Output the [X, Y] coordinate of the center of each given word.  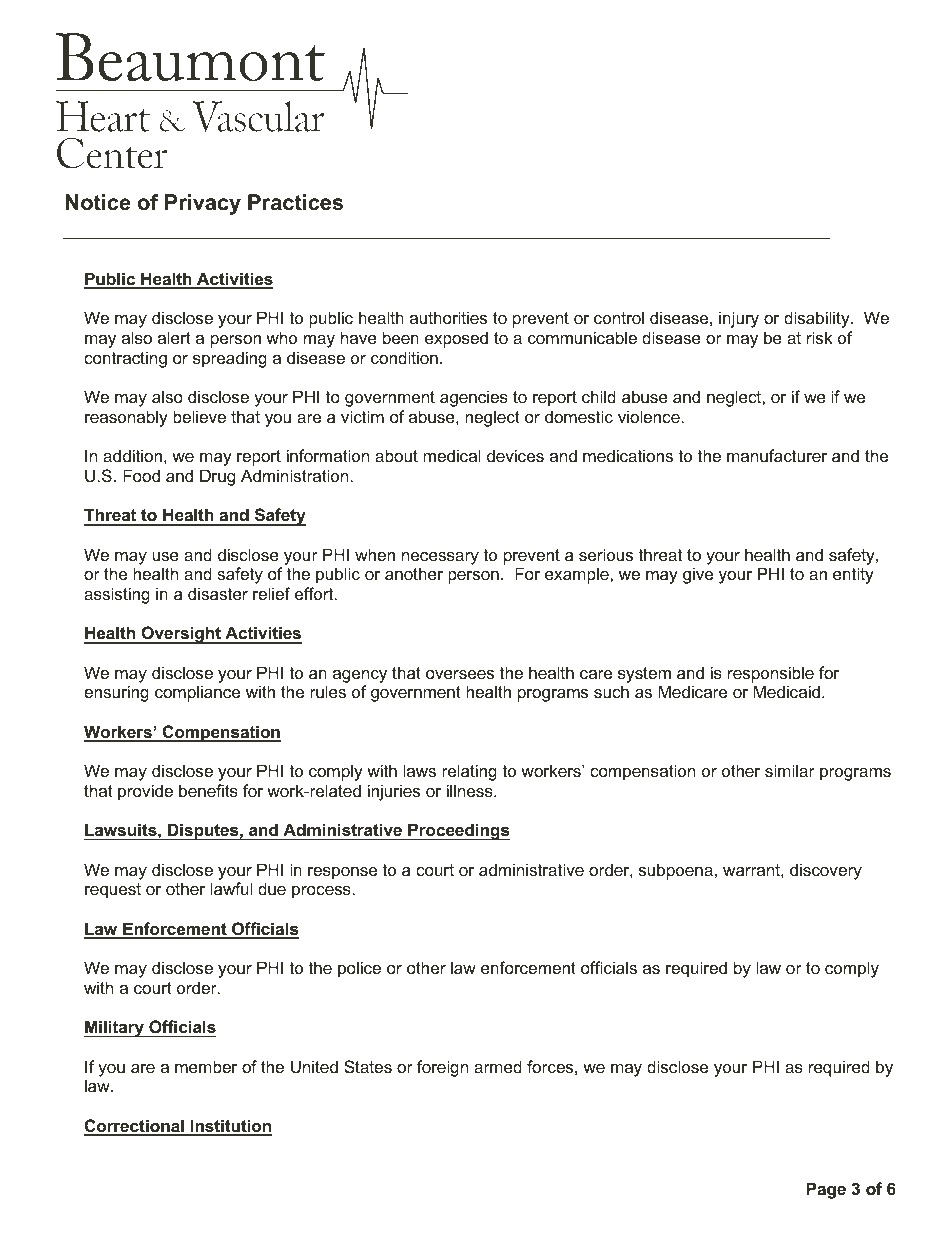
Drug [217, 477]
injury [739, 319]
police [359, 969]
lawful [231, 888]
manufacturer [777, 455]
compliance [197, 693]
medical [452, 455]
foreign [442, 1068]
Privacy [203, 204]
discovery [826, 871]
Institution [230, 1127]
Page [826, 1190]
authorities [448, 317]
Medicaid [786, 691]
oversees [460, 674]
